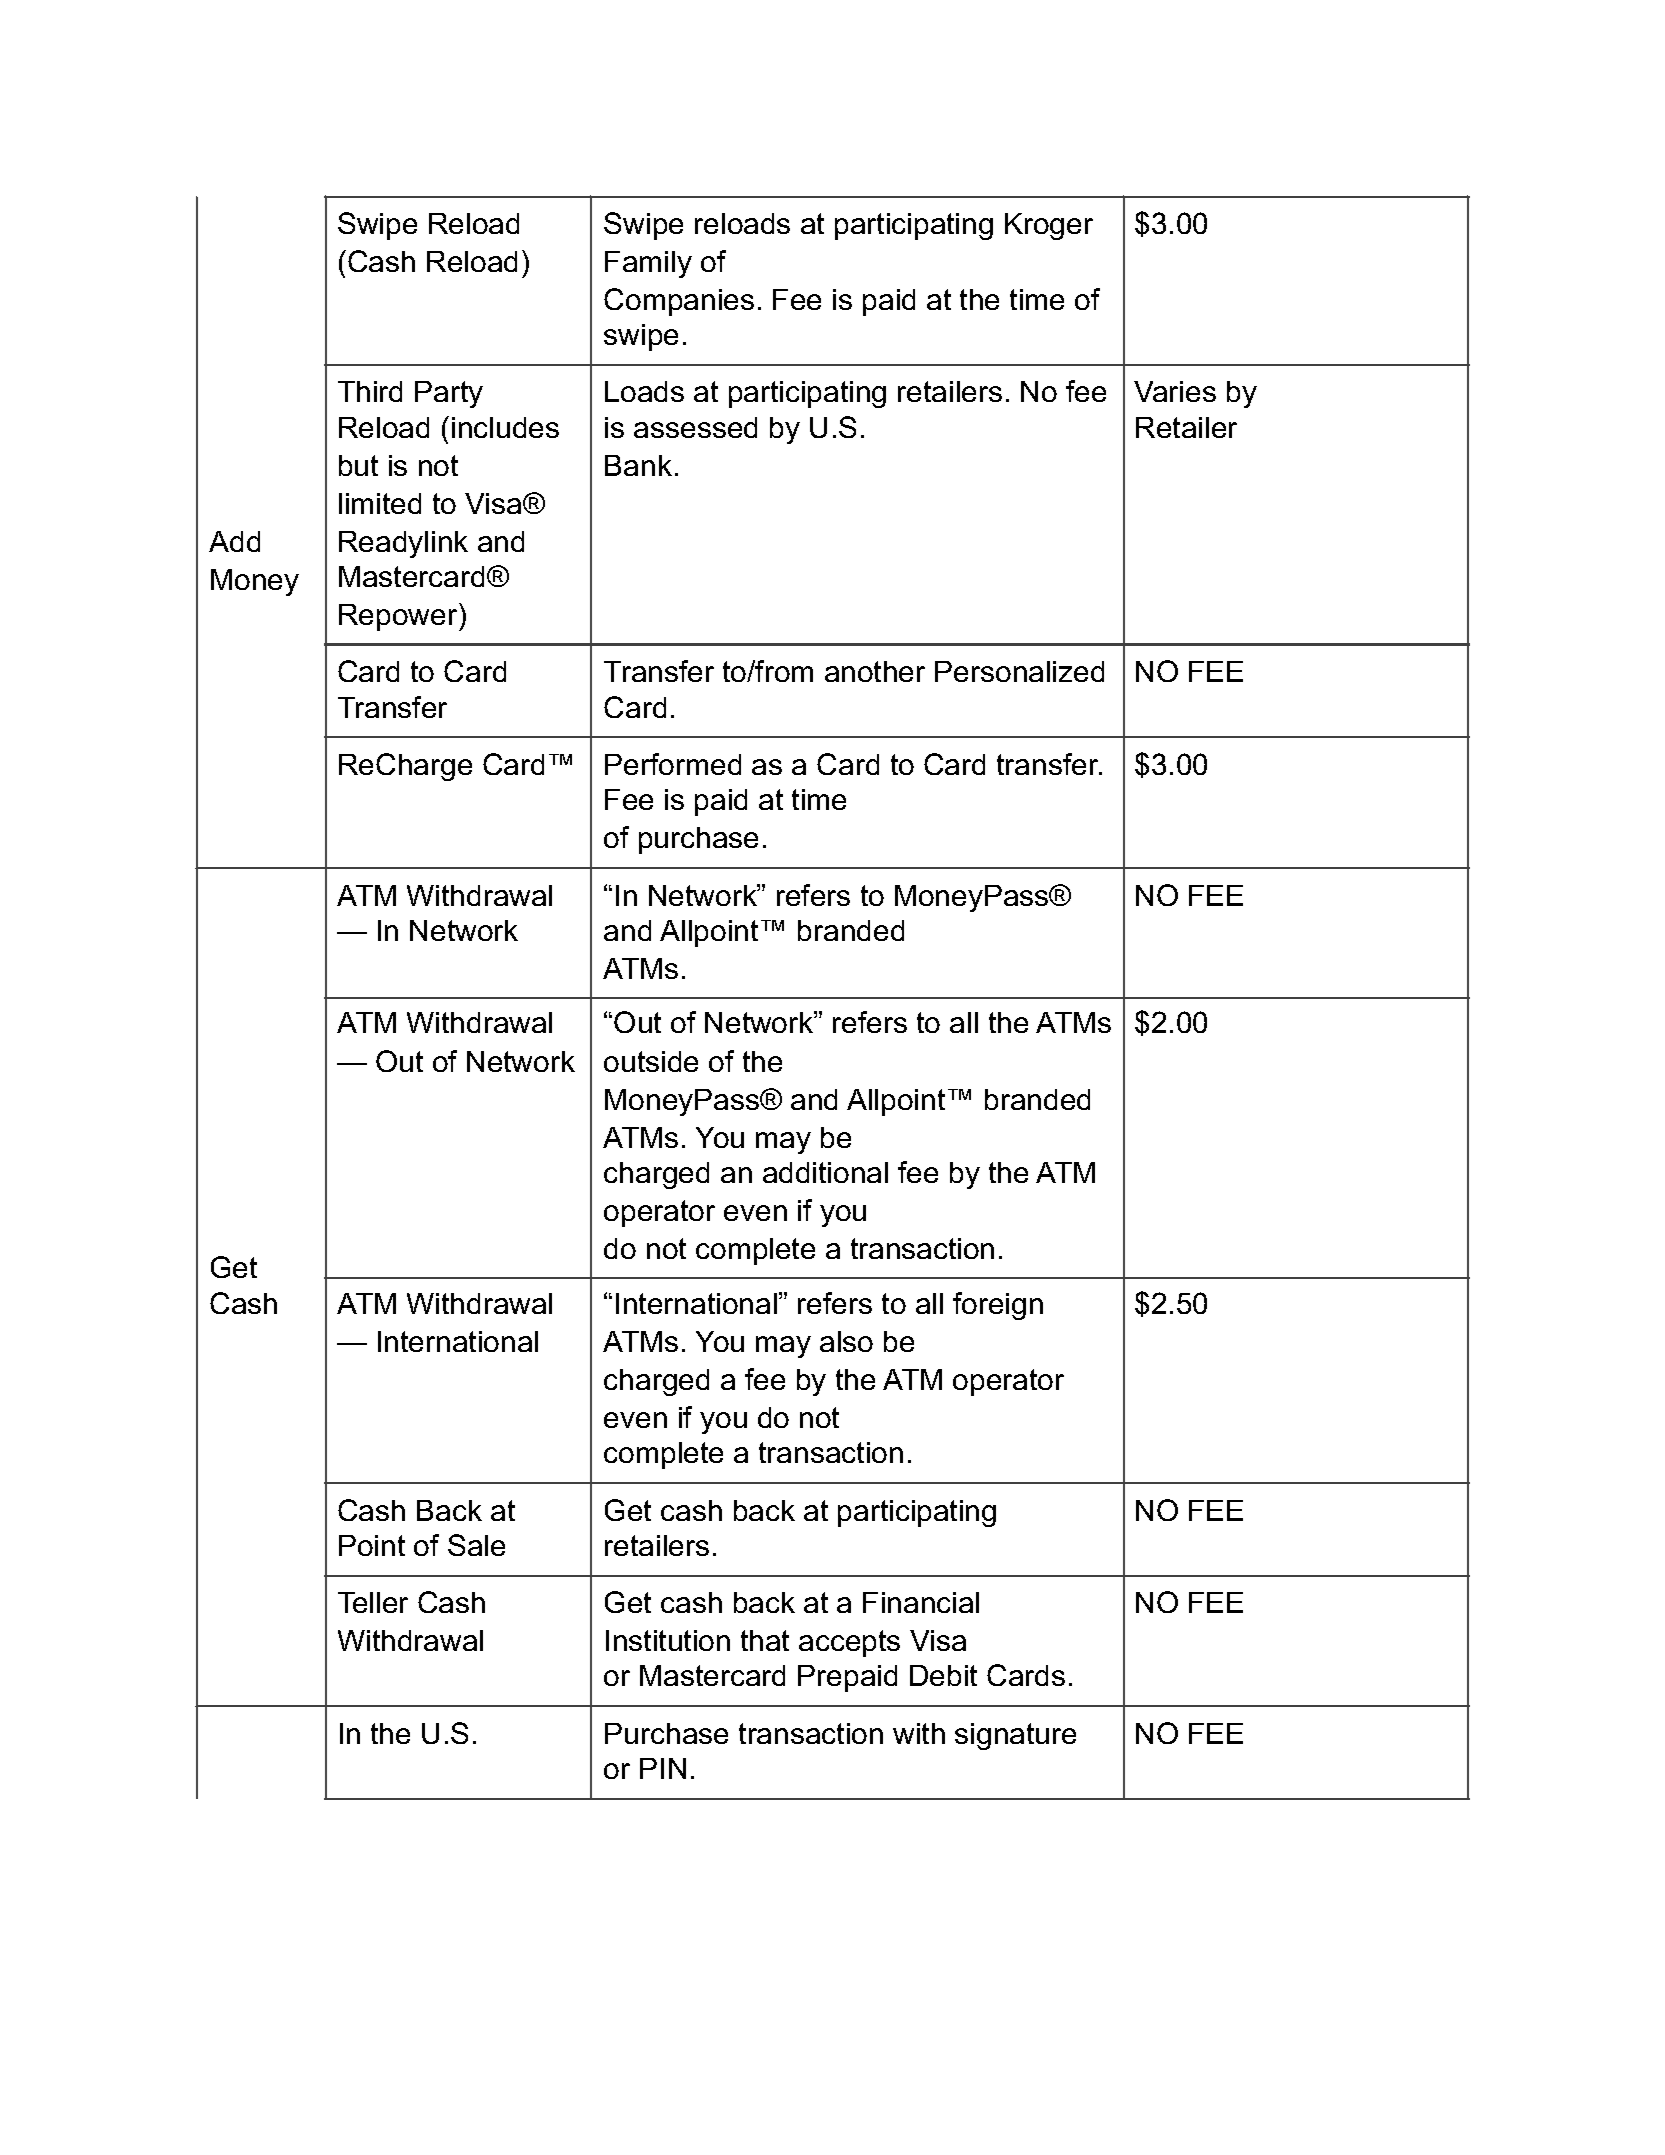 This screenshot has height=2155, width=1665. What do you see at coordinates (998, 1306) in the screenshot?
I see `foreign` at bounding box center [998, 1306].
